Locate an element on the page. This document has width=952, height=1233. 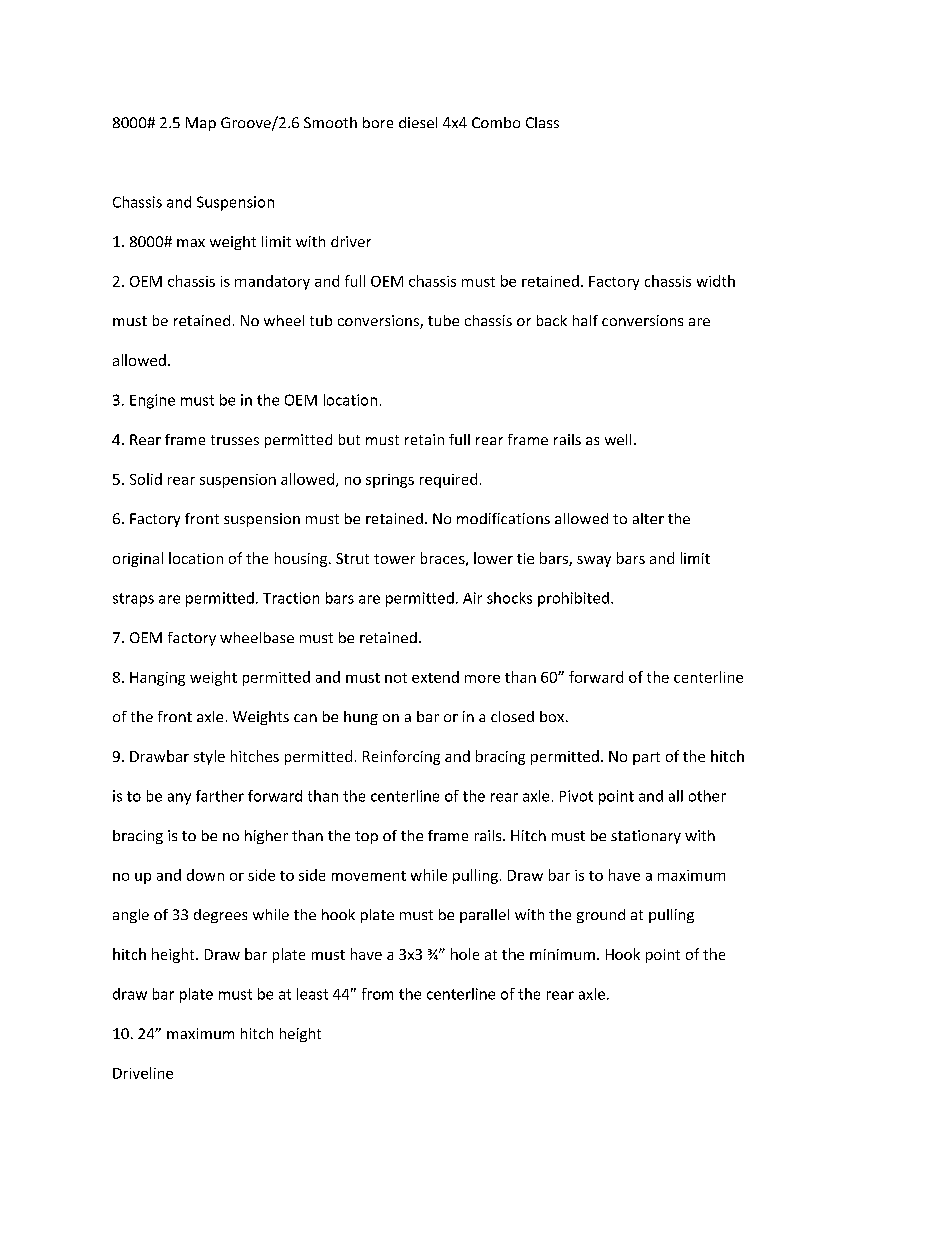
Solid is located at coordinates (146, 479).
